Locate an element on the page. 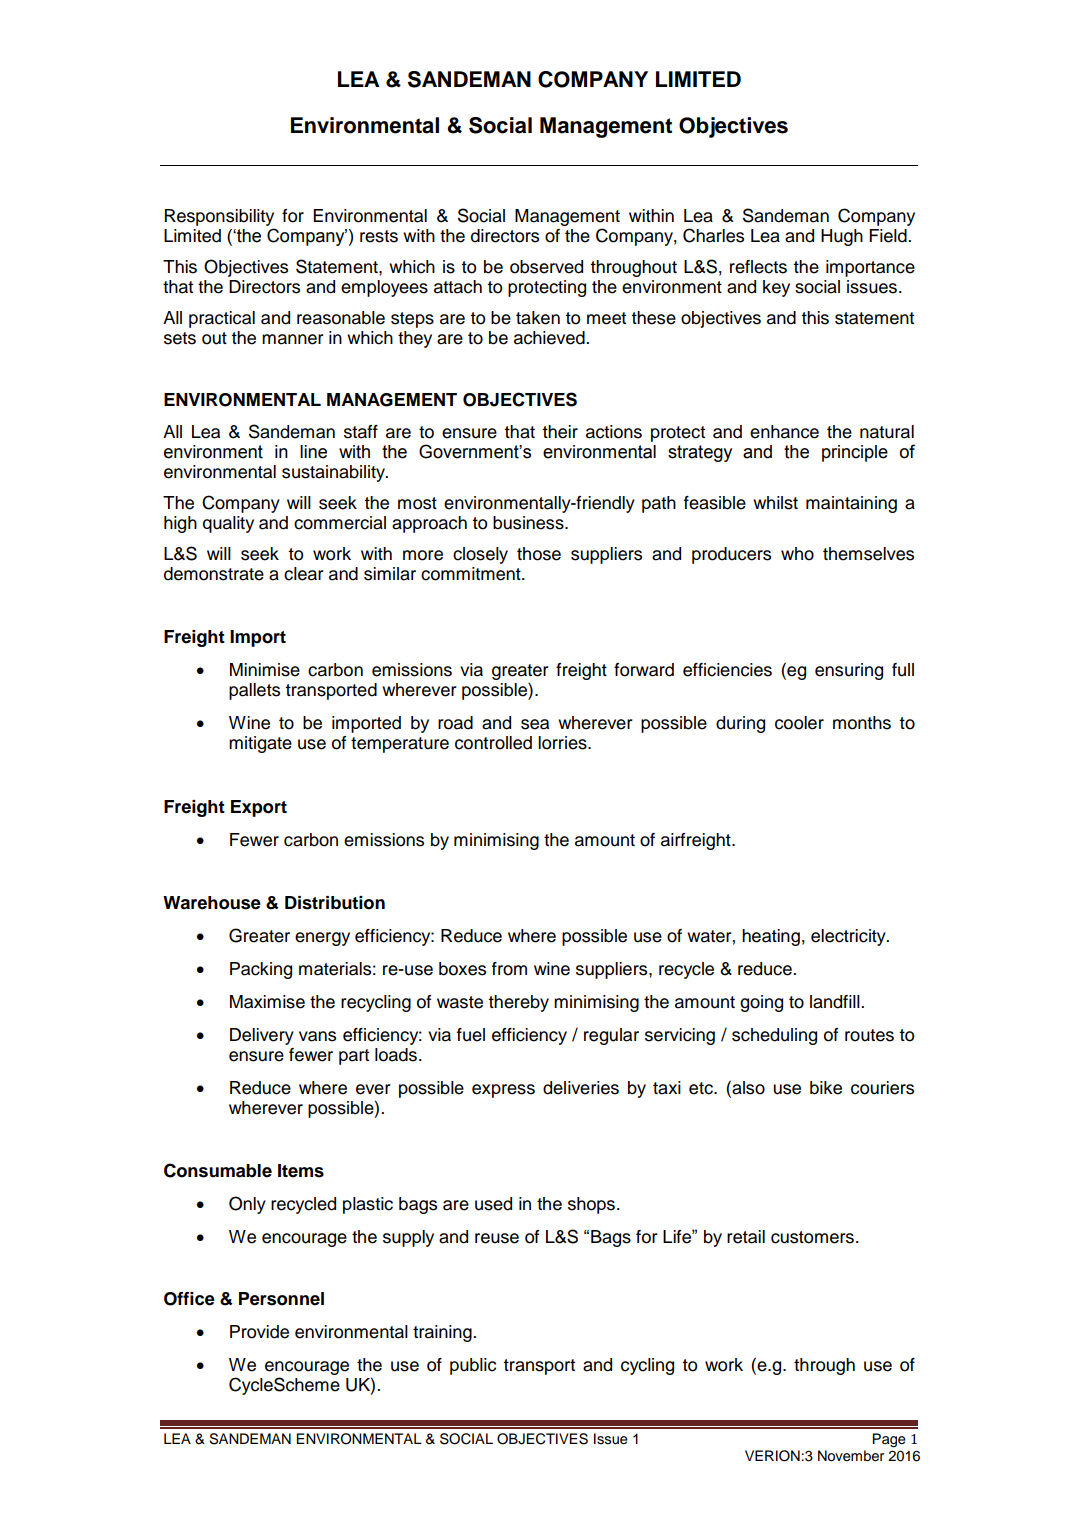  Hugh is located at coordinates (842, 237).
